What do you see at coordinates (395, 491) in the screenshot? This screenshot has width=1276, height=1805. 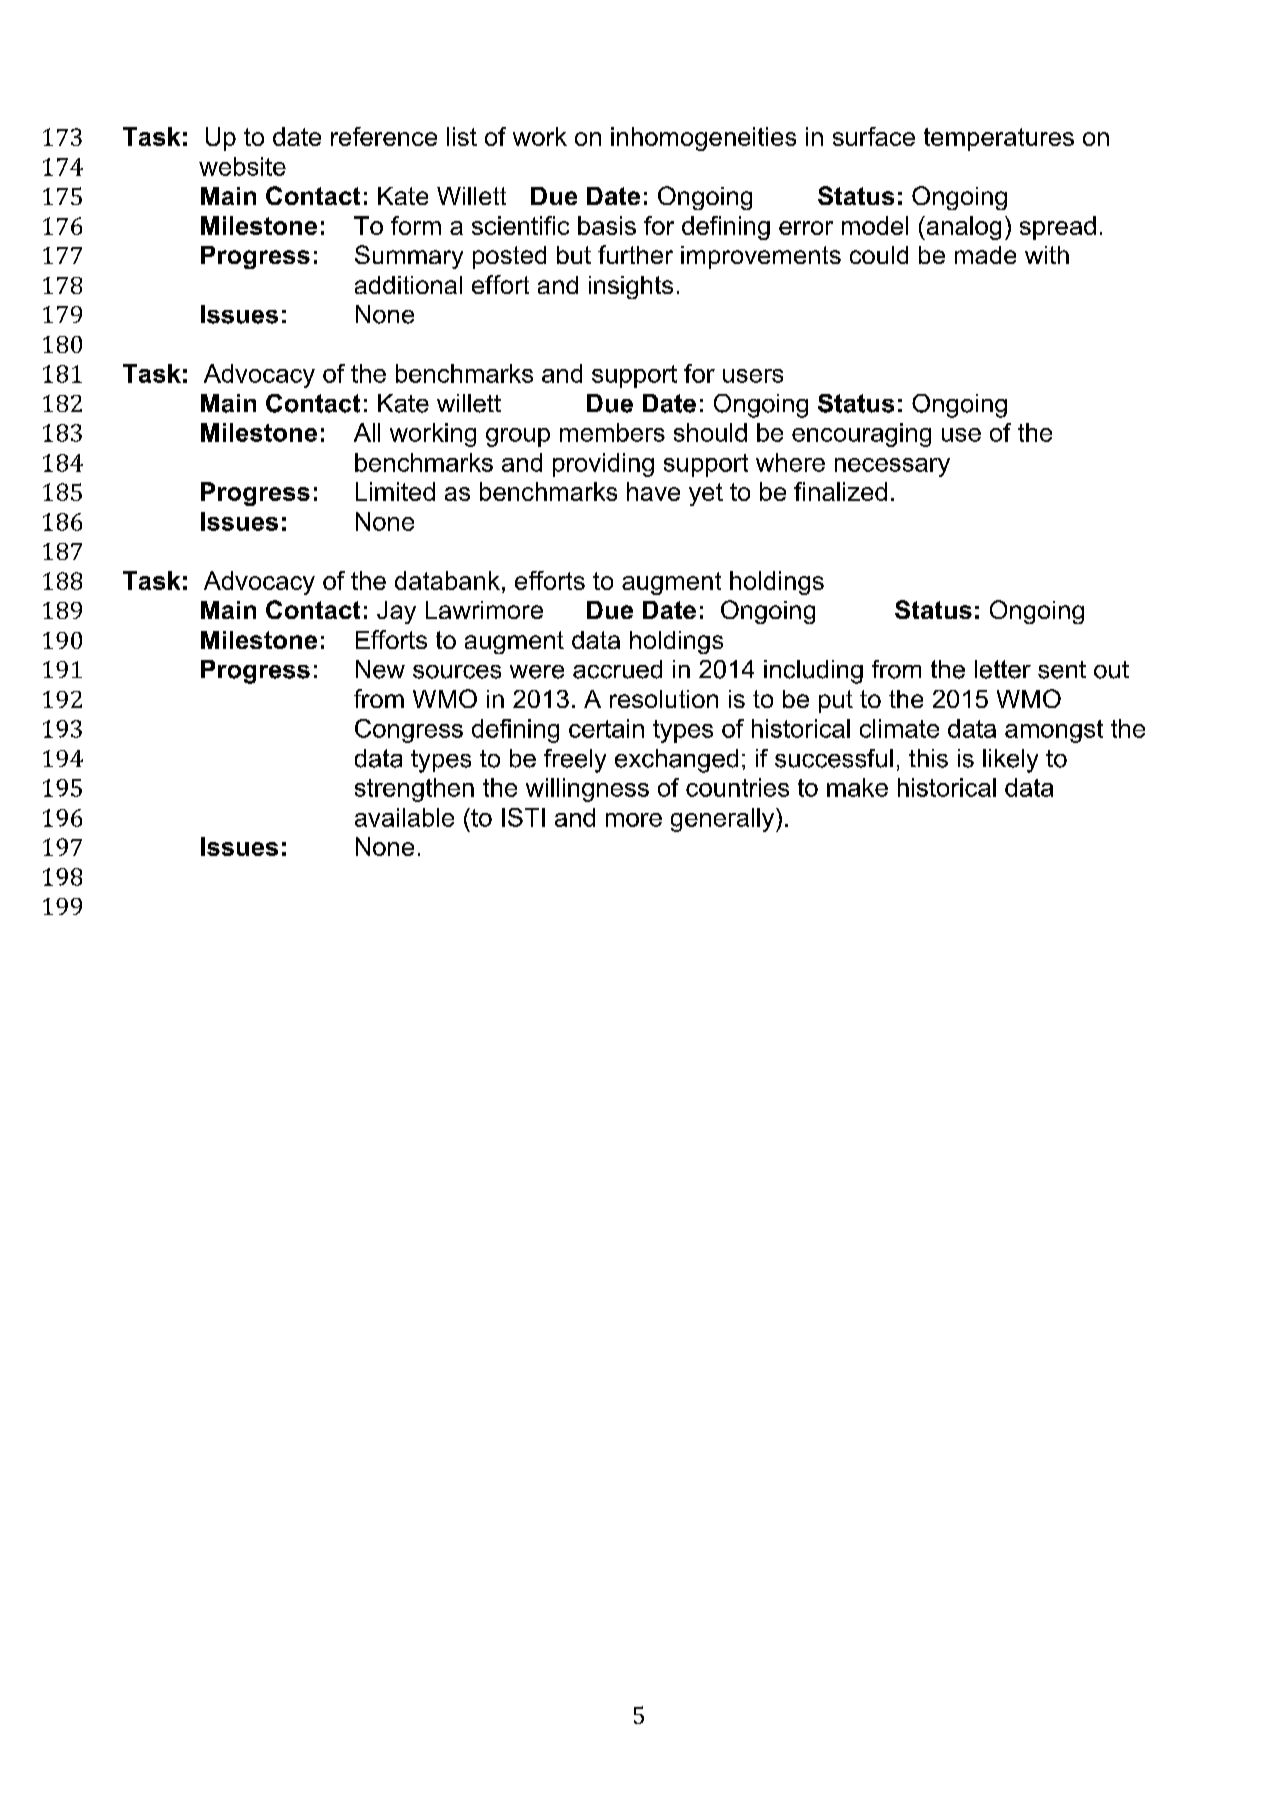 I see `Limited` at bounding box center [395, 491].
